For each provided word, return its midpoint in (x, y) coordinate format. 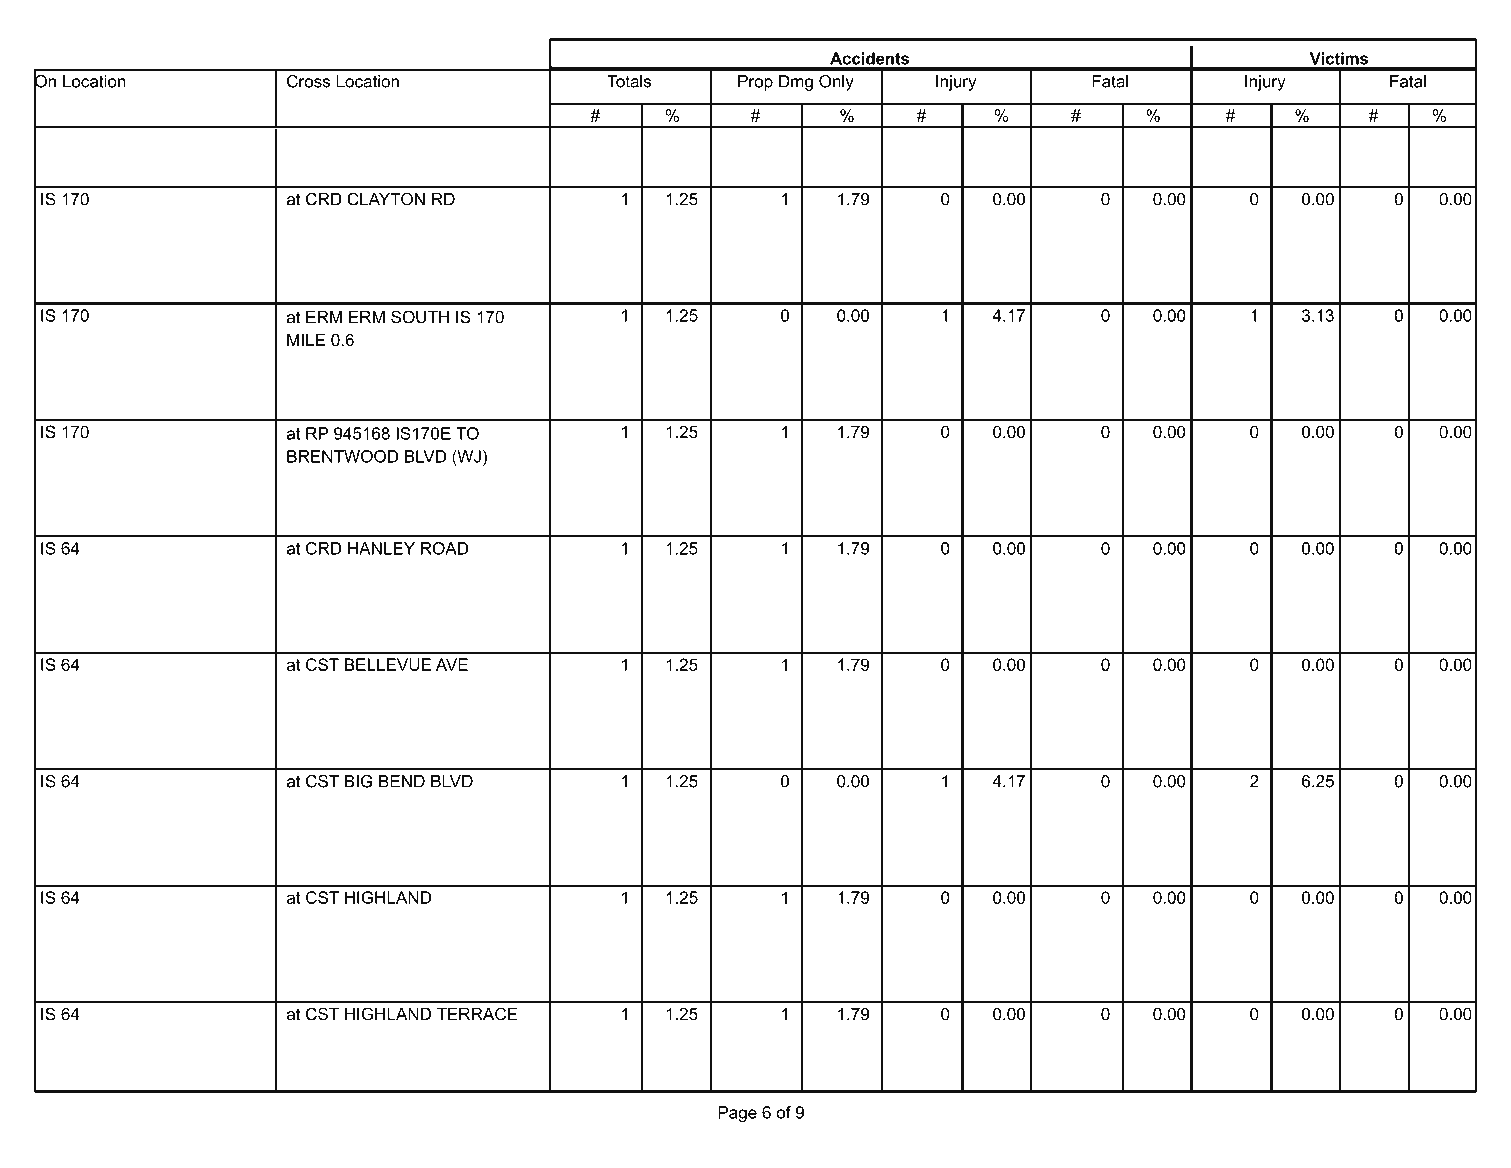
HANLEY (381, 548)
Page (737, 1114)
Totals (629, 81)
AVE (452, 664)
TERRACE (476, 1014)
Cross (308, 81)
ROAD (444, 548)
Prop (755, 83)
